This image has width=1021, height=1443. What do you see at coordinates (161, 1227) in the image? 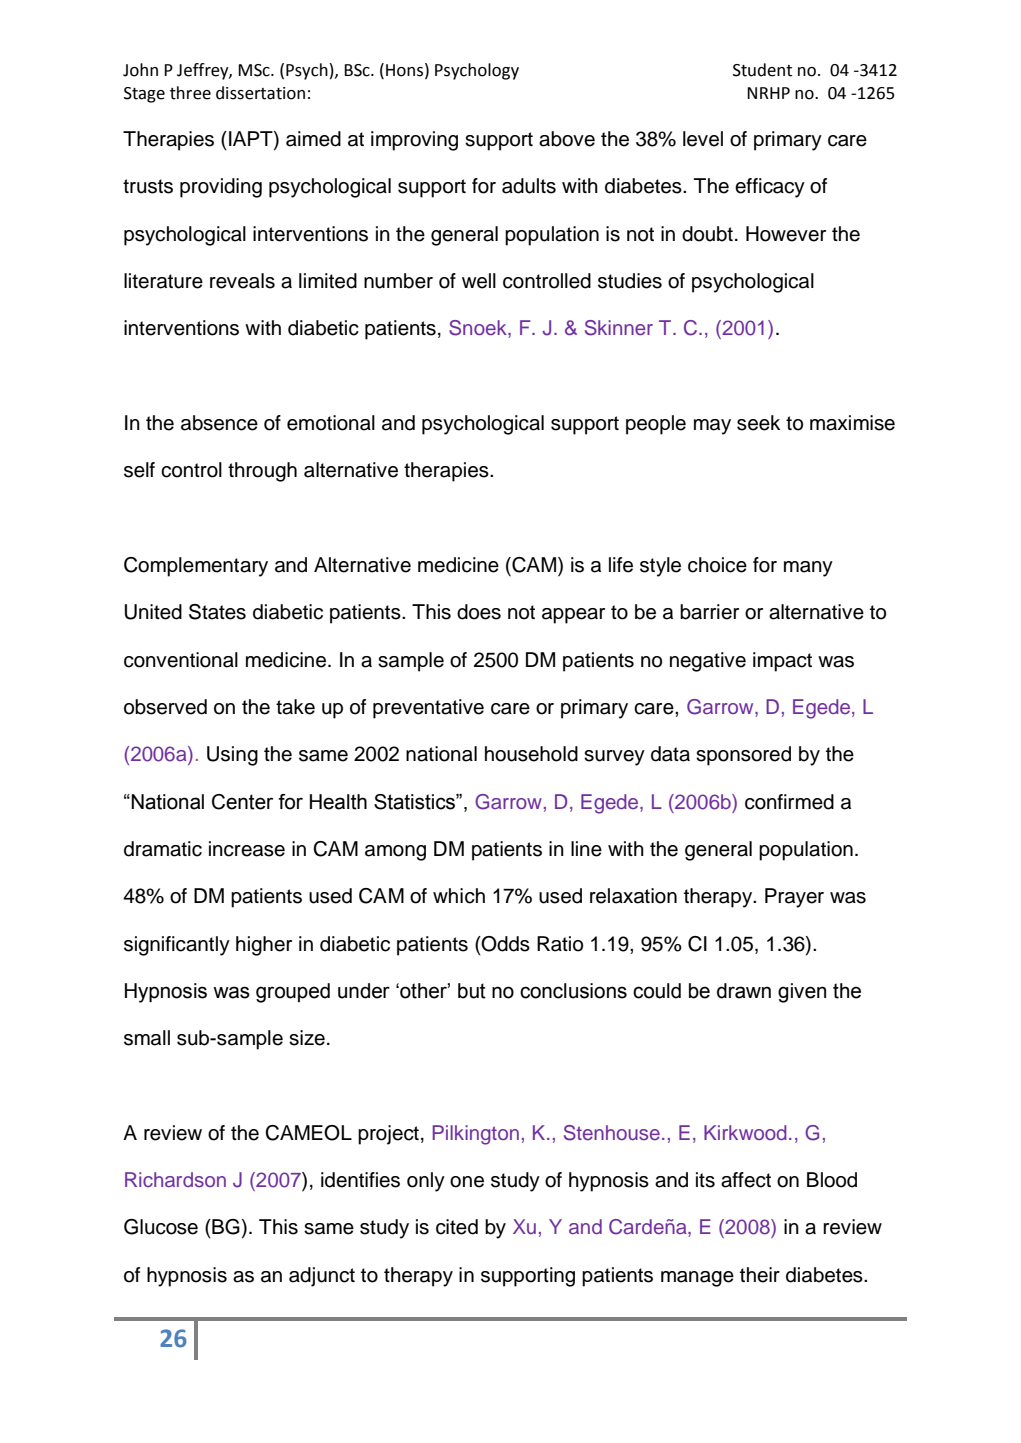
I see `Glucose` at bounding box center [161, 1227].
